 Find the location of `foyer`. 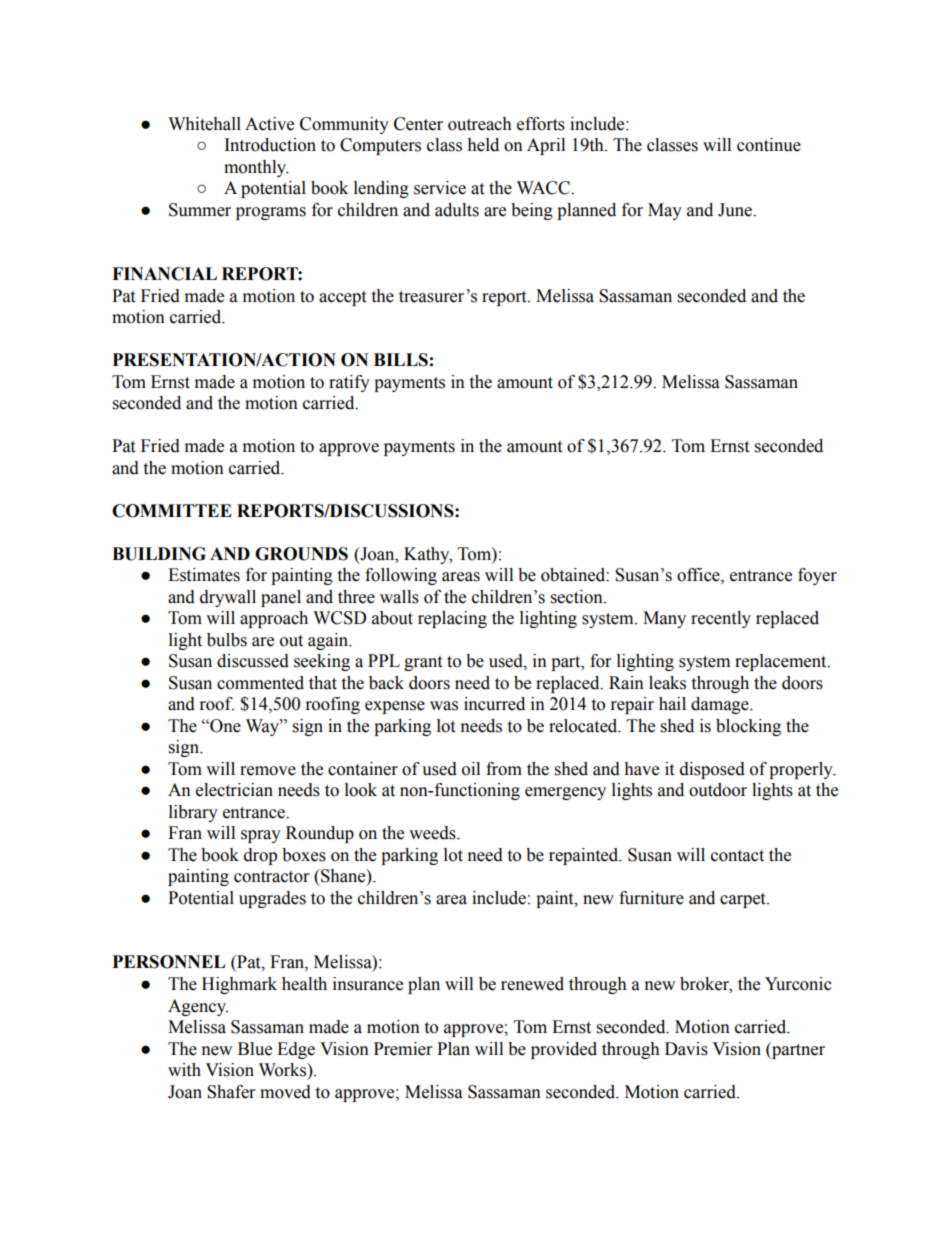

foyer is located at coordinates (817, 576).
